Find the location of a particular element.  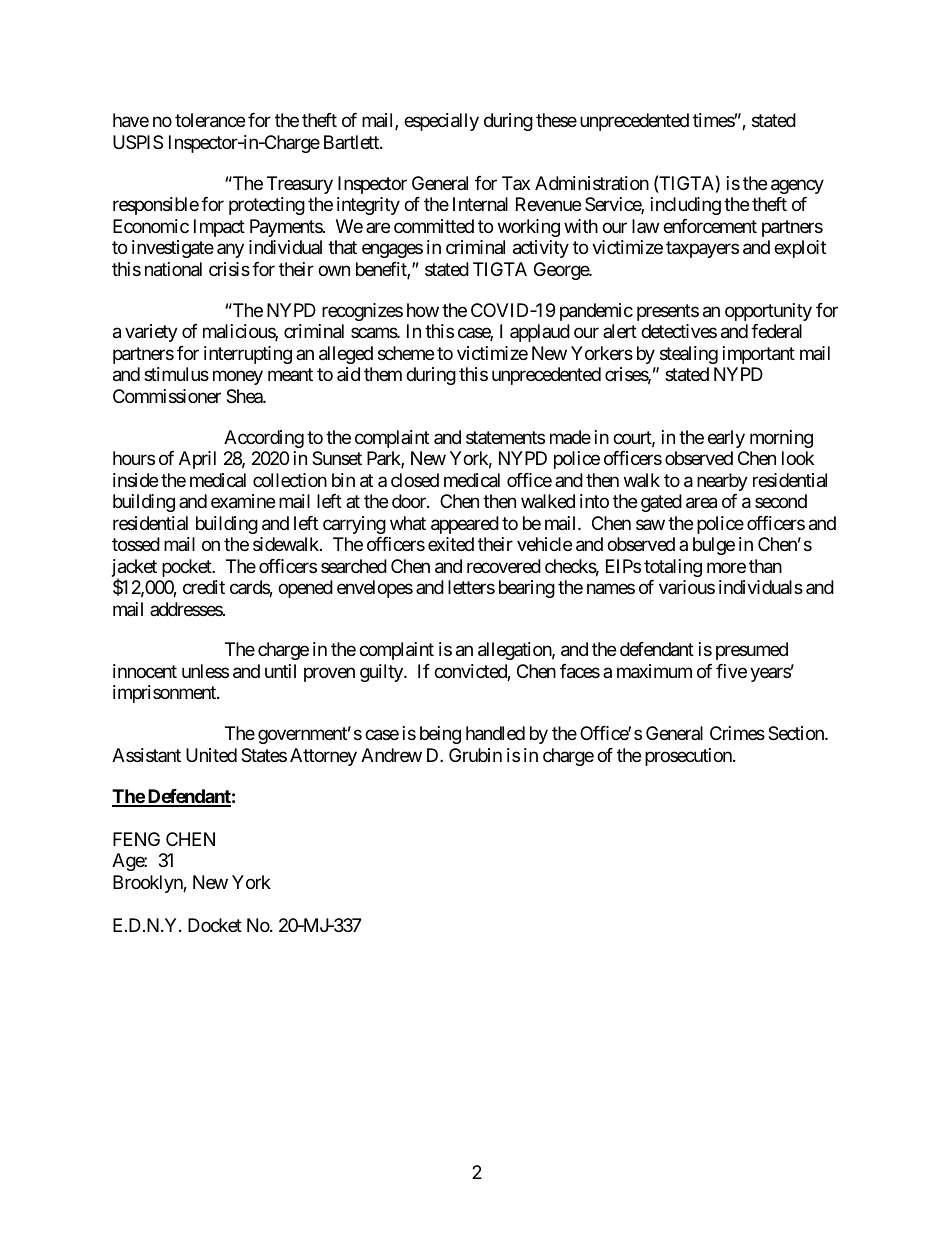

especially is located at coordinates (441, 122).
